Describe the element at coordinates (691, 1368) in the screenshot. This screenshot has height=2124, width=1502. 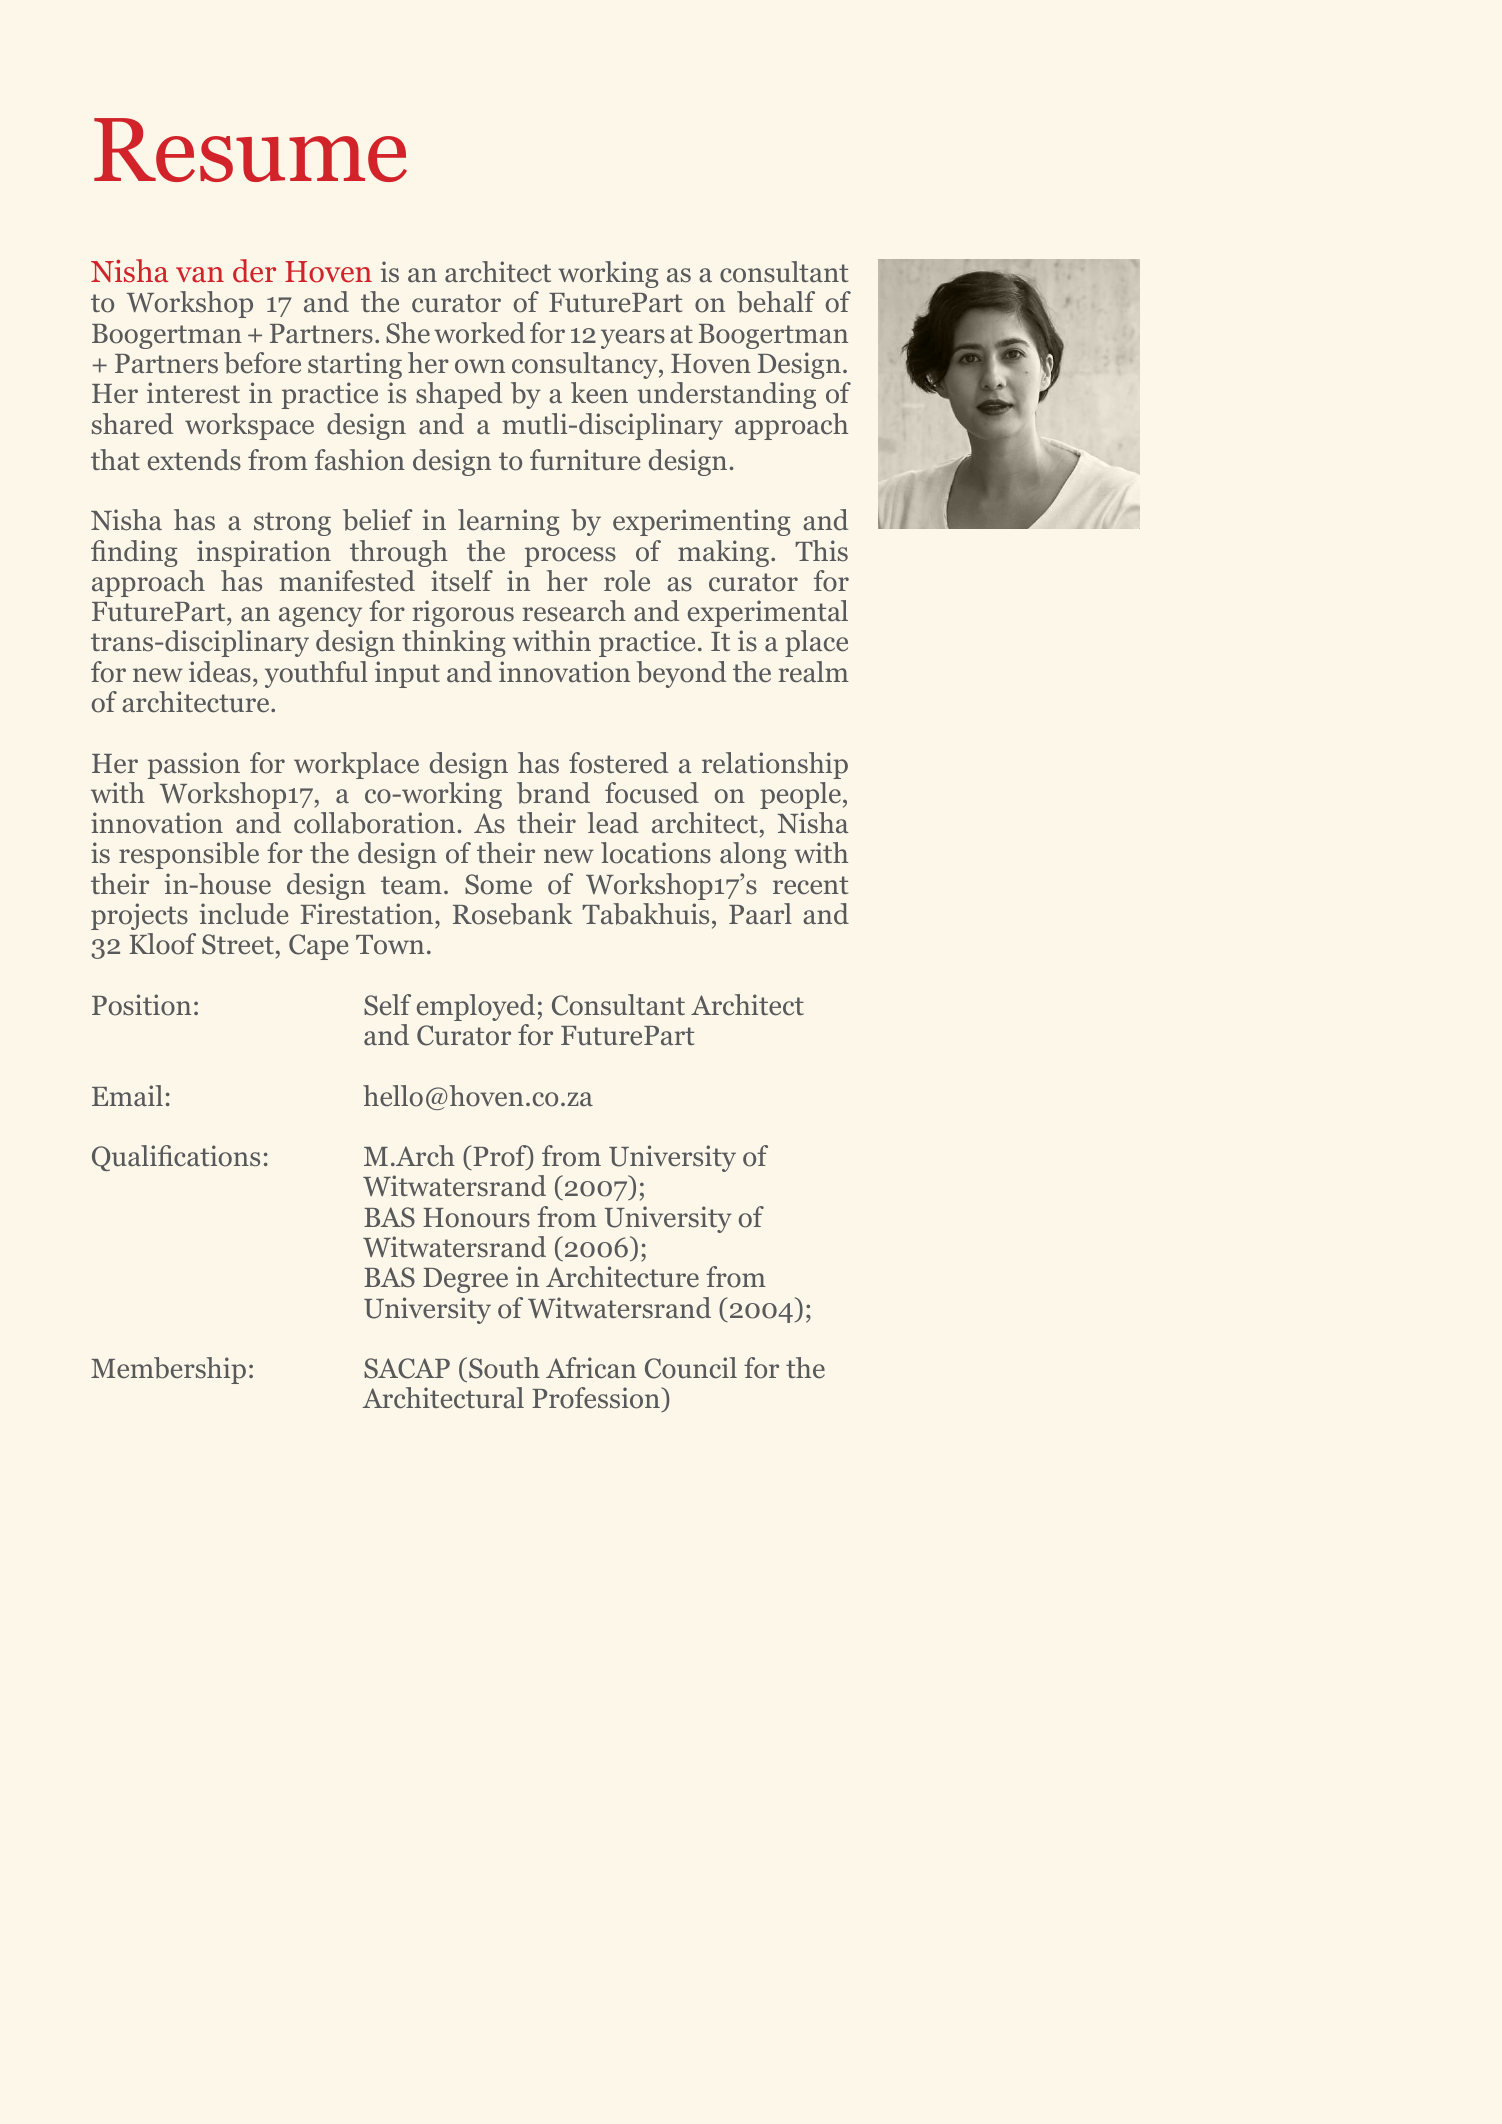
I see `Council` at that location.
